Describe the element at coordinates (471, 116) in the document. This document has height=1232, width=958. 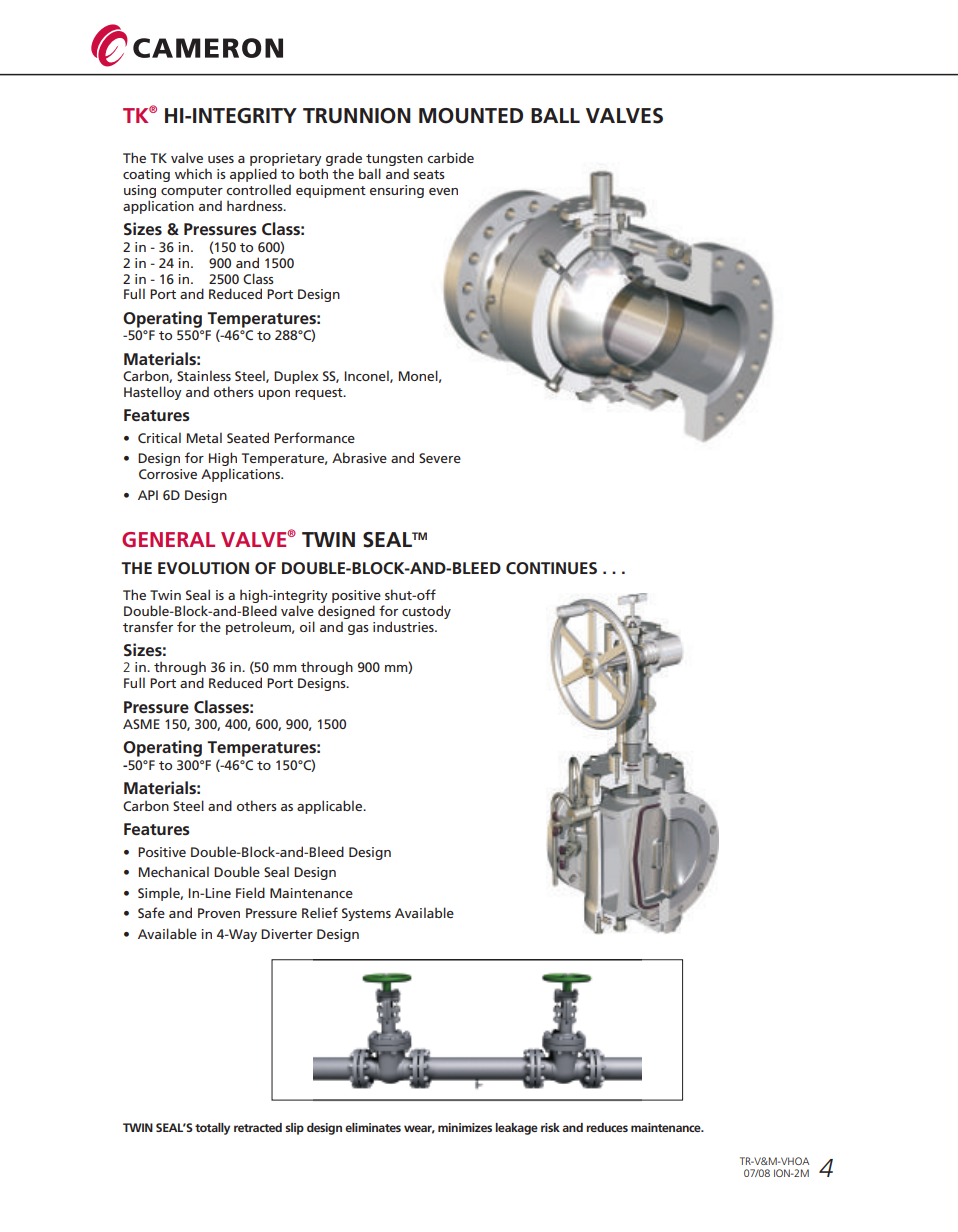
I see `MOUNTED` at that location.
